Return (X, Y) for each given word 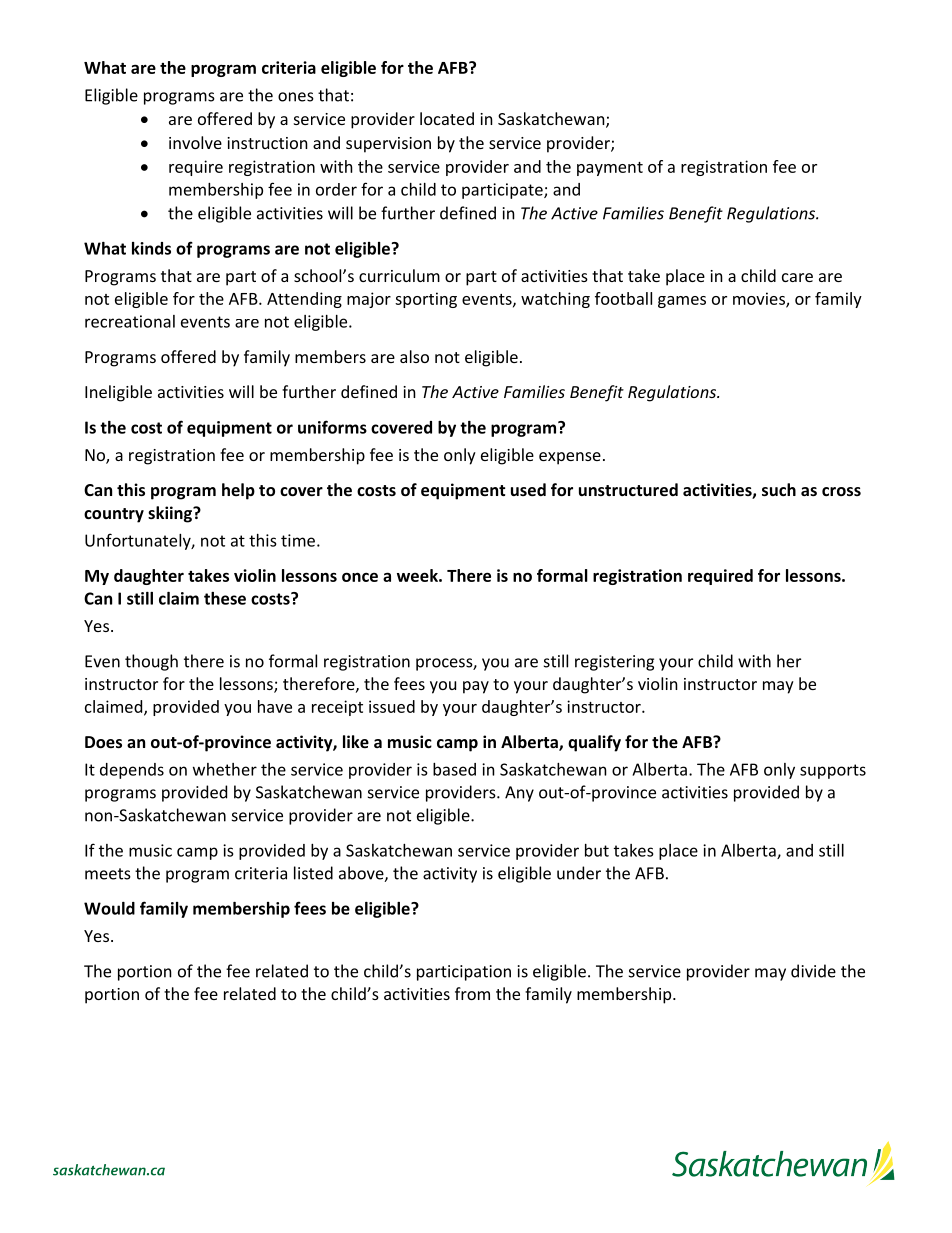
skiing (171, 514)
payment (610, 169)
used (528, 489)
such (779, 489)
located (447, 118)
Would (109, 908)
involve (195, 142)
